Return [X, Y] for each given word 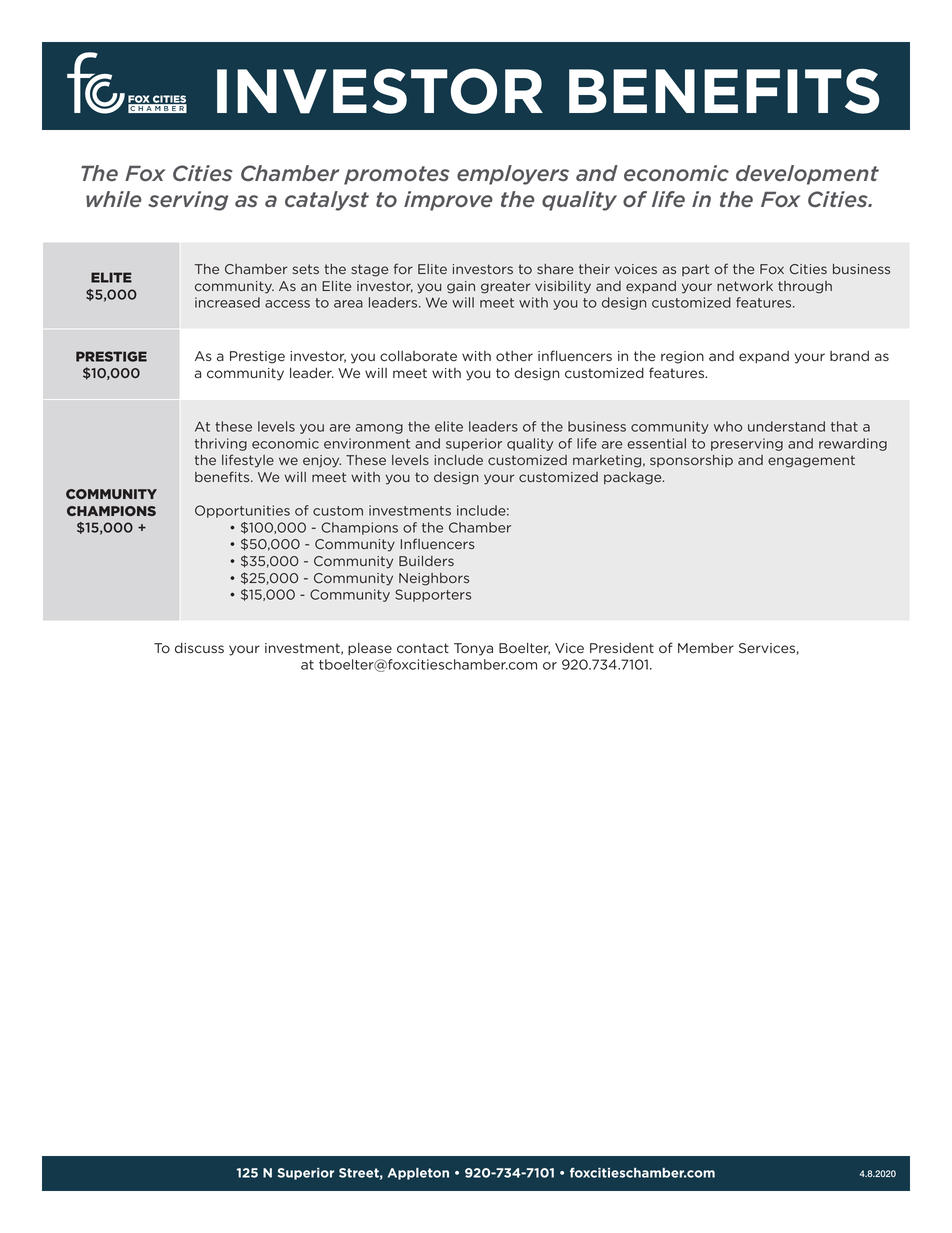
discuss [199, 648]
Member [706, 648]
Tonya [473, 649]
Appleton [418, 1174]
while [114, 199]
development [807, 175]
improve [448, 201]
